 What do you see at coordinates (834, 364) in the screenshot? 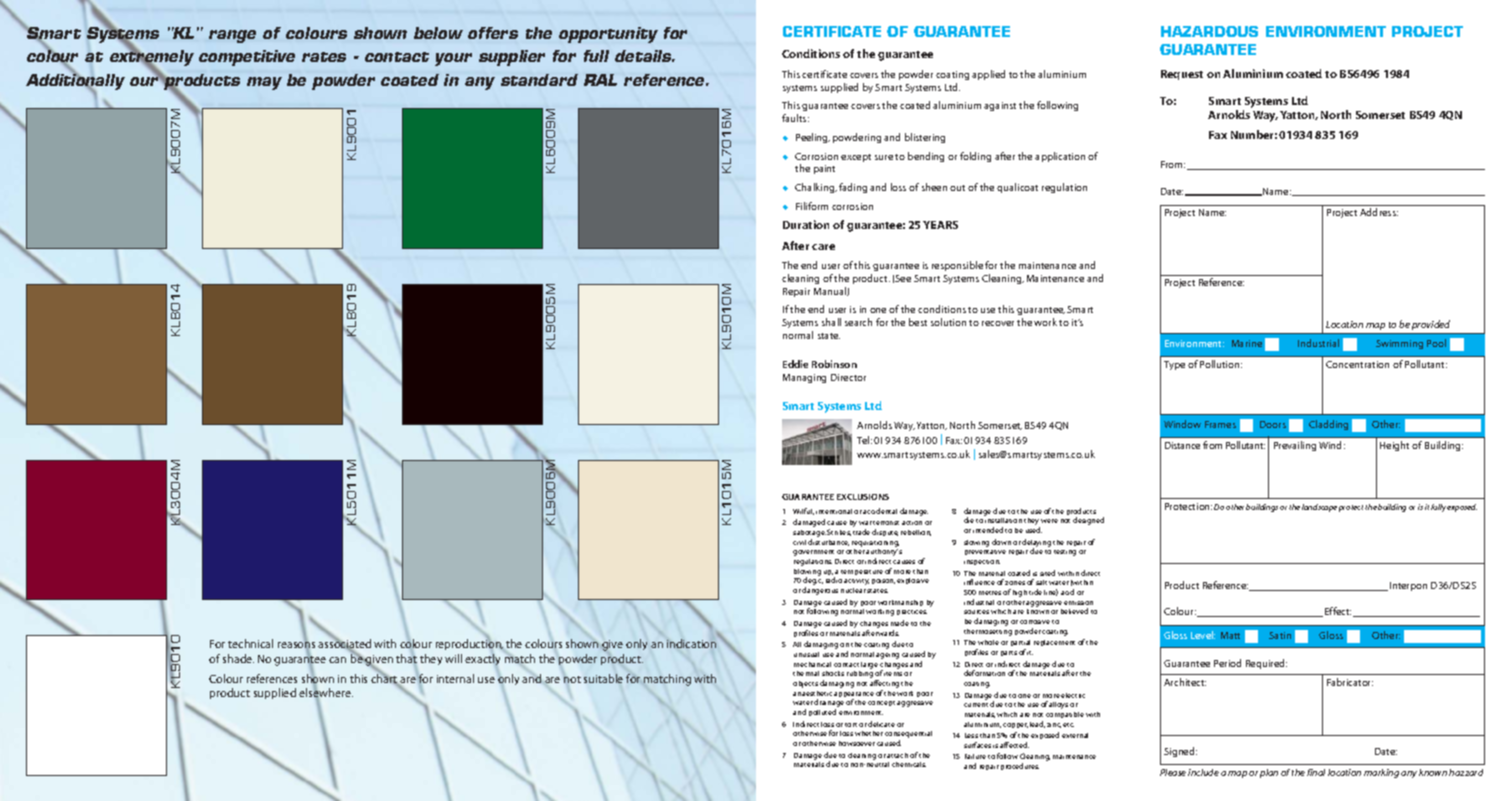
I see `Robinson` at bounding box center [834, 364].
